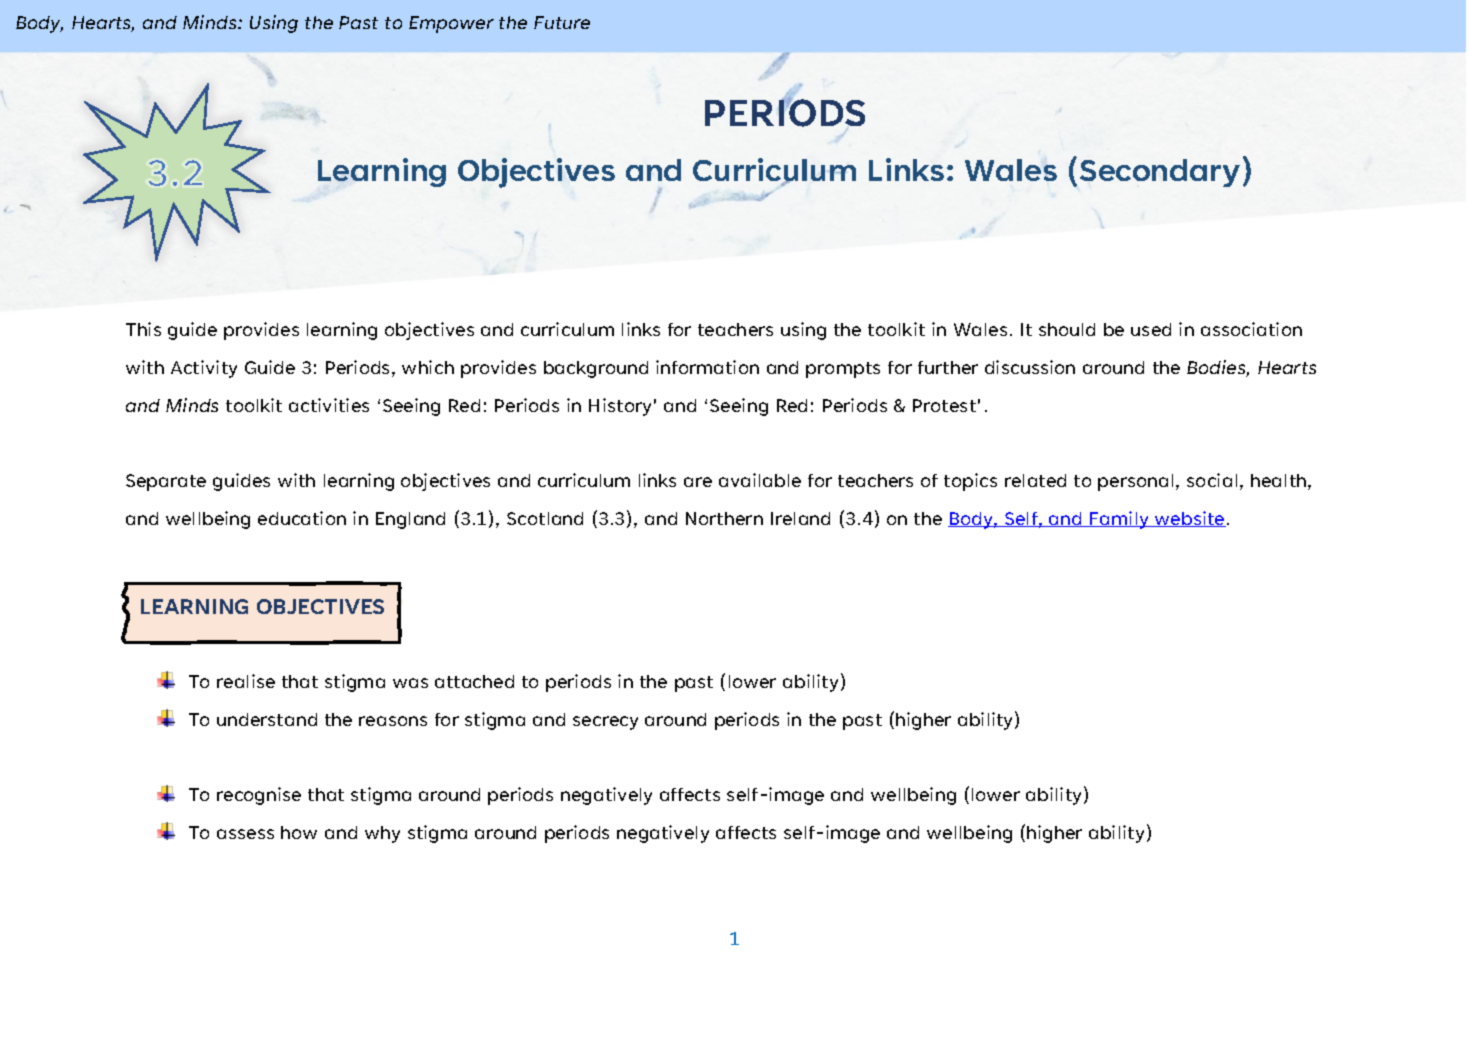 The height and width of the page is (1038, 1469). What do you see at coordinates (724, 518) in the page?
I see `Northern` at bounding box center [724, 518].
